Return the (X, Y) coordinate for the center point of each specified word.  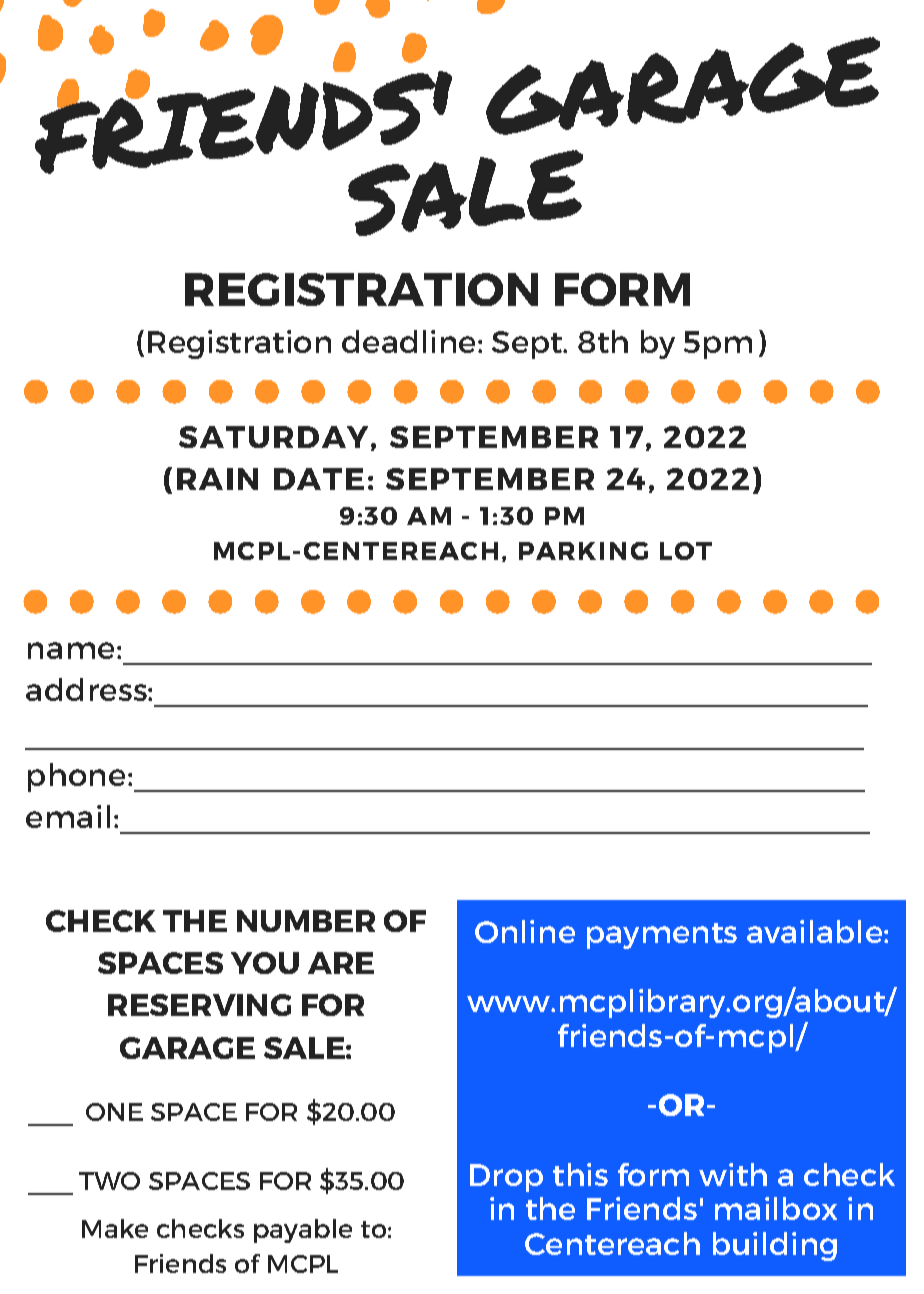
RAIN (217, 479)
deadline (410, 341)
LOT (686, 551)
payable (303, 1231)
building (775, 1246)
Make (115, 1228)
